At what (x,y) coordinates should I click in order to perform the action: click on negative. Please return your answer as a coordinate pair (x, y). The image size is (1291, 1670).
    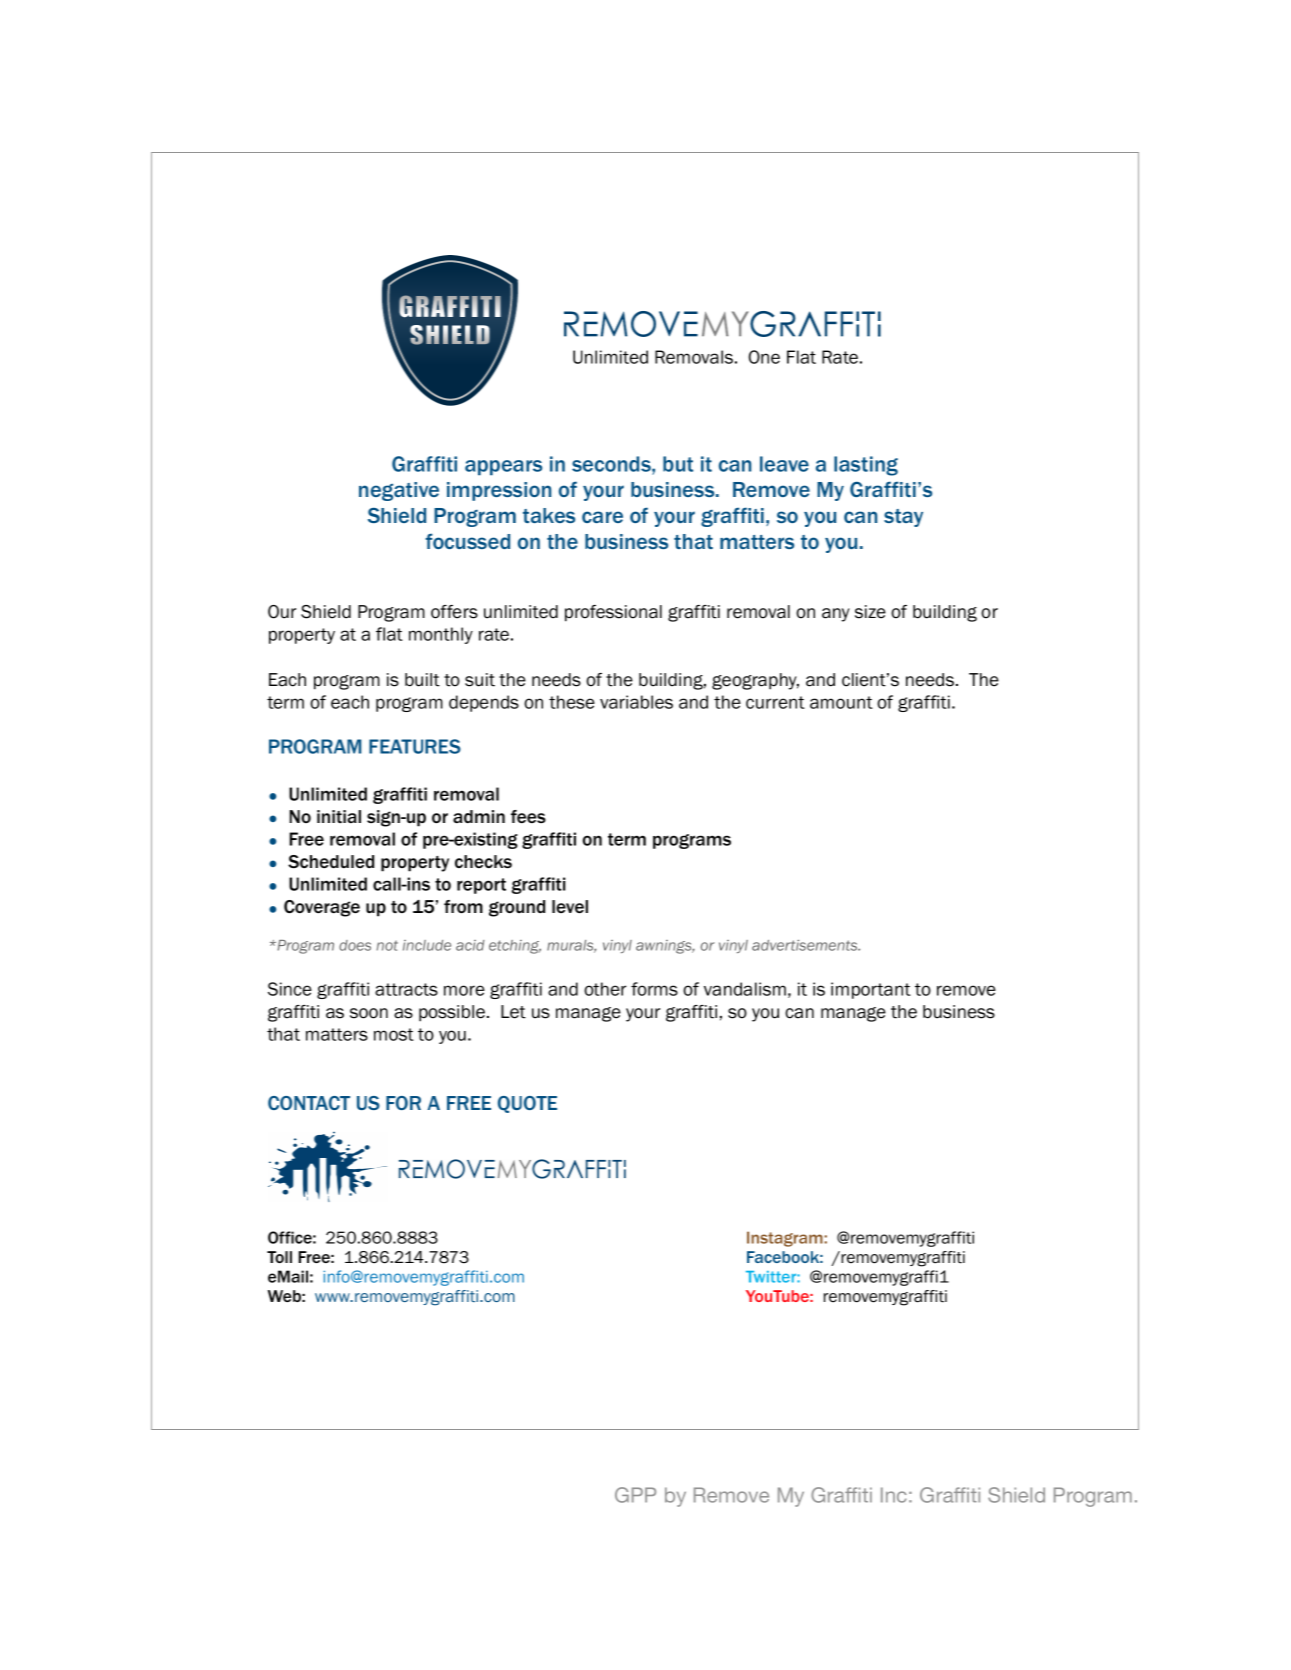
    Looking at the image, I should click on (399, 491).
